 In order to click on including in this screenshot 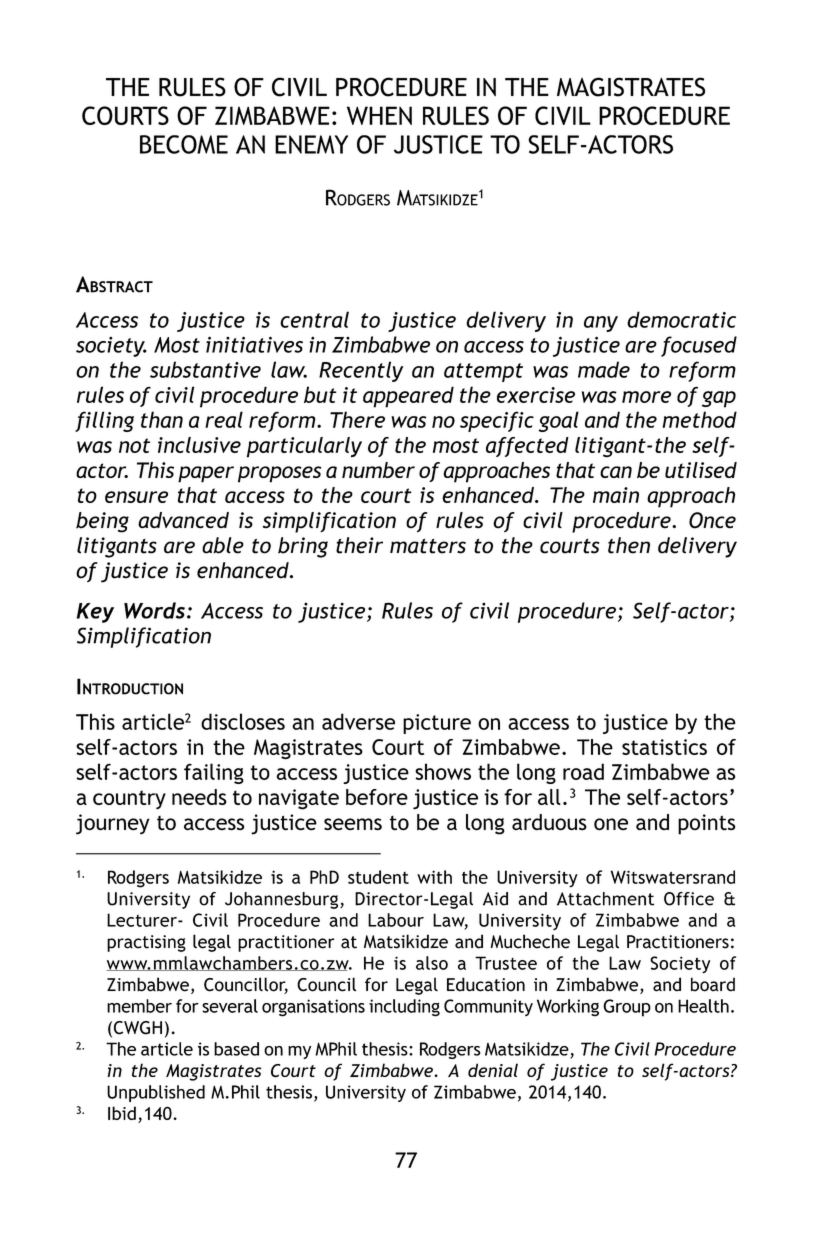, I will do `click(404, 1008)`.
